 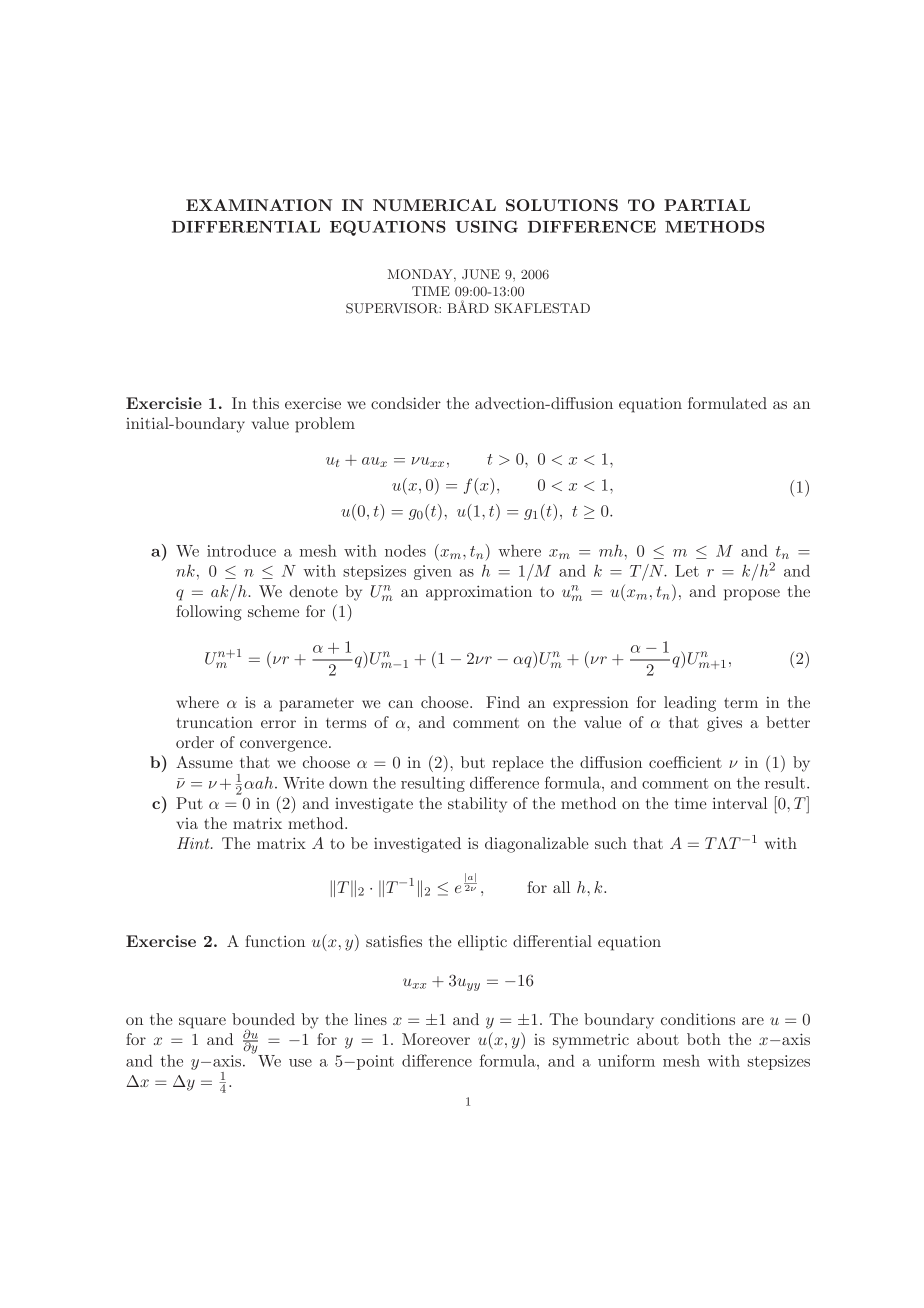 I want to click on both, so click(x=704, y=1039).
